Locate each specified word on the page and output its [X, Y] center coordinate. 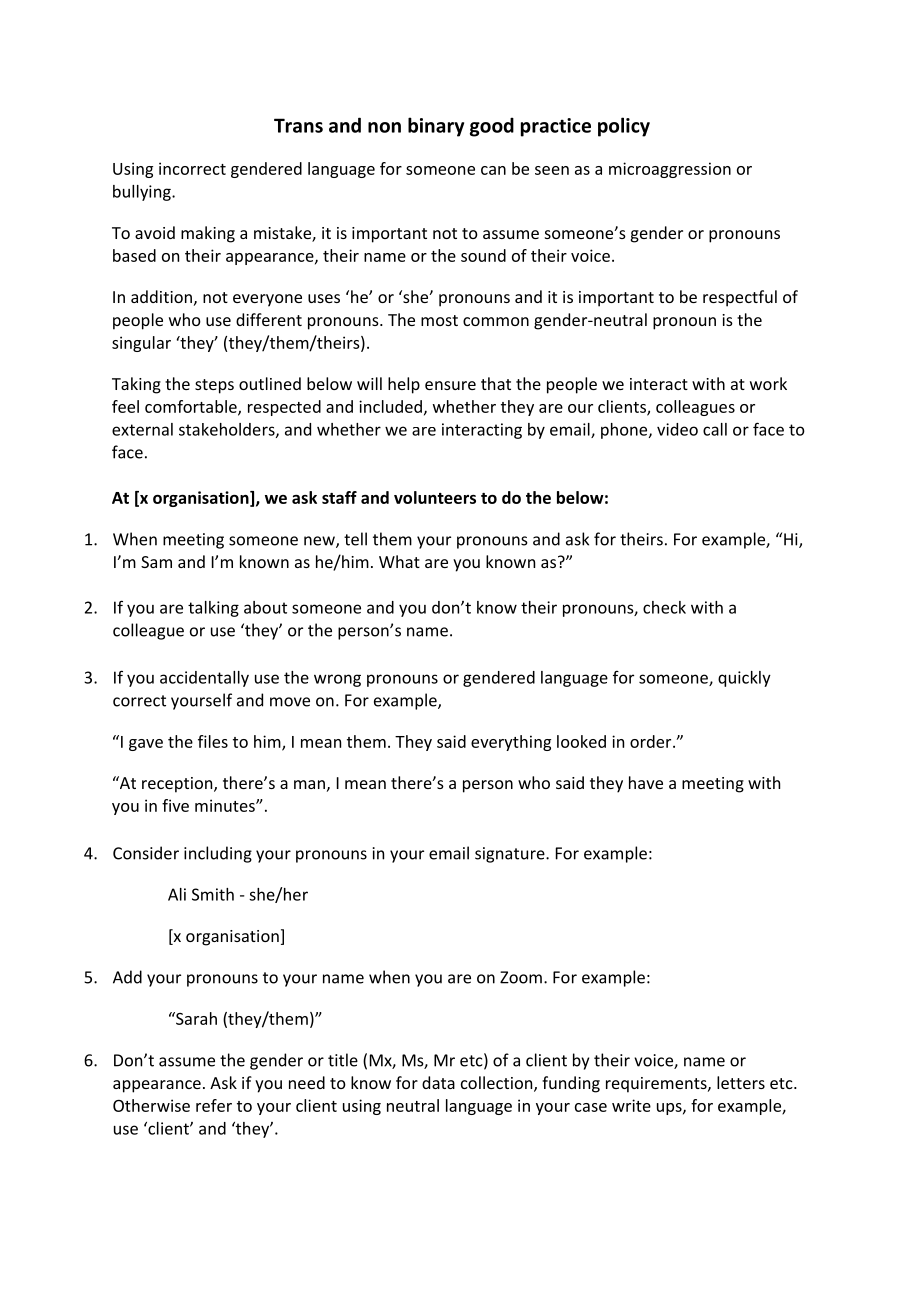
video [677, 429]
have [646, 782]
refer [214, 1105]
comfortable [192, 407]
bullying [143, 193]
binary [436, 127]
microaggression [670, 170]
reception [178, 785]
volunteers [435, 497]
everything [511, 743]
